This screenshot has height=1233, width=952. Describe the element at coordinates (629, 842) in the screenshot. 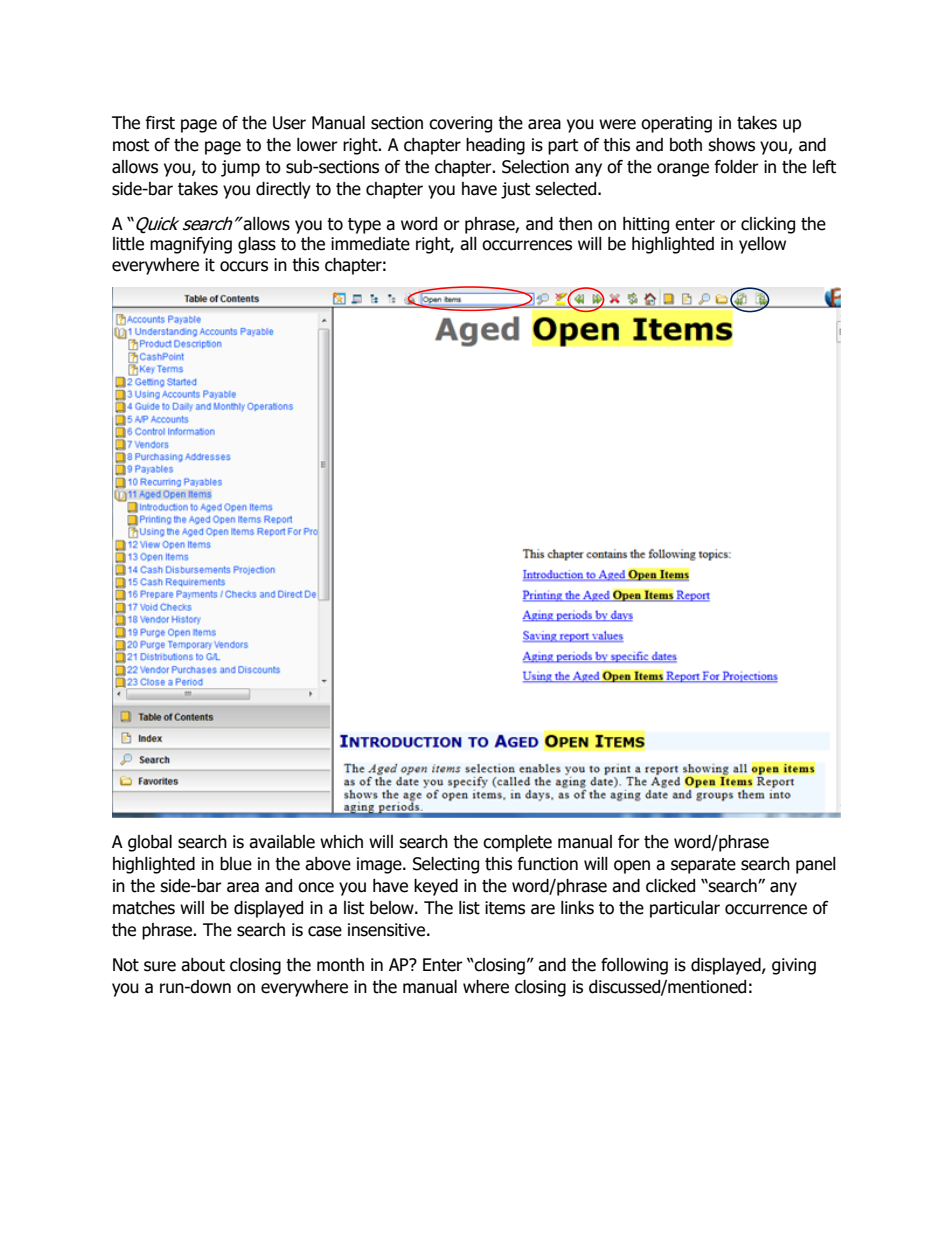

I see `for` at that location.
